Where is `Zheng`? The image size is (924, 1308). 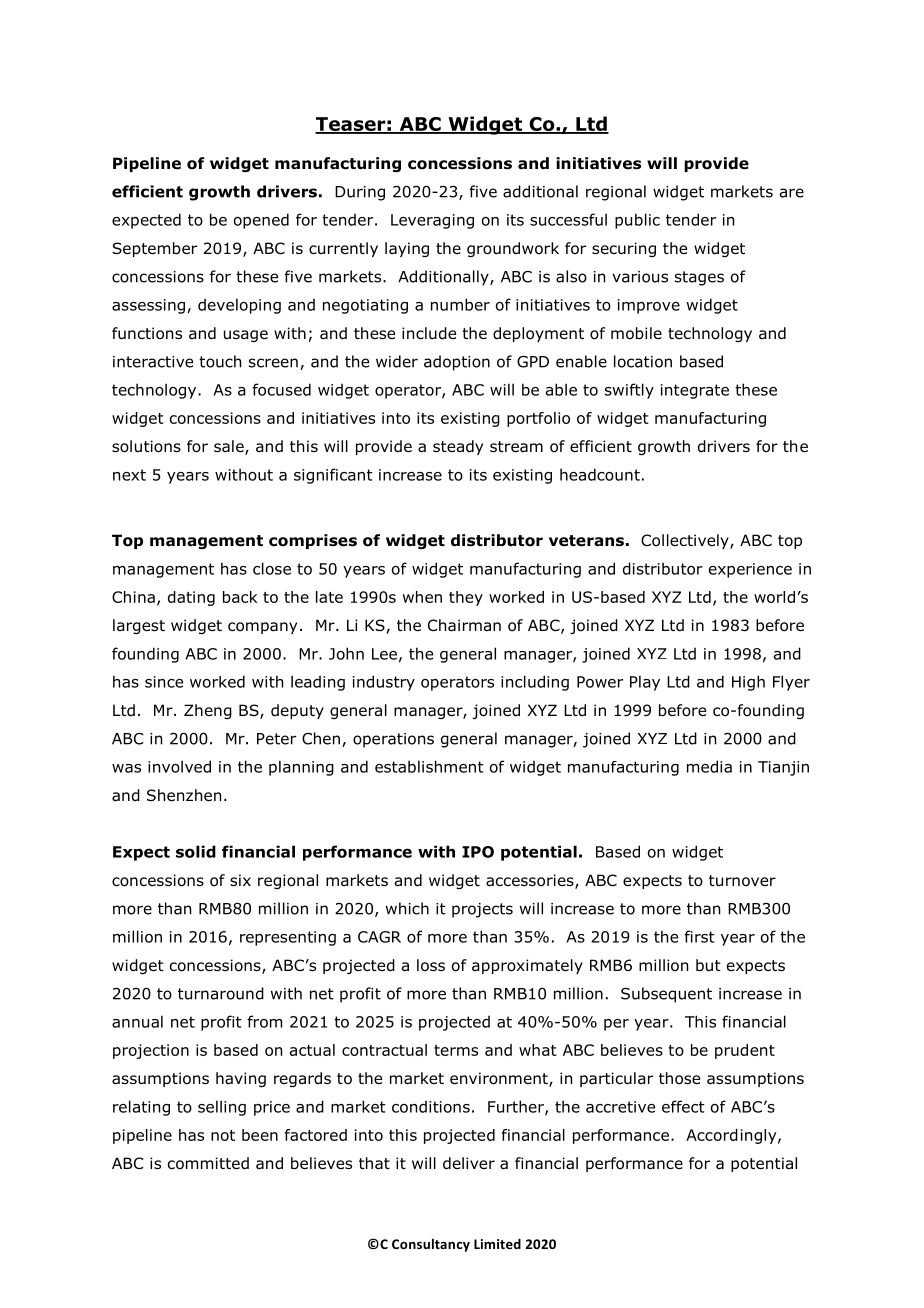 Zheng is located at coordinates (208, 711).
